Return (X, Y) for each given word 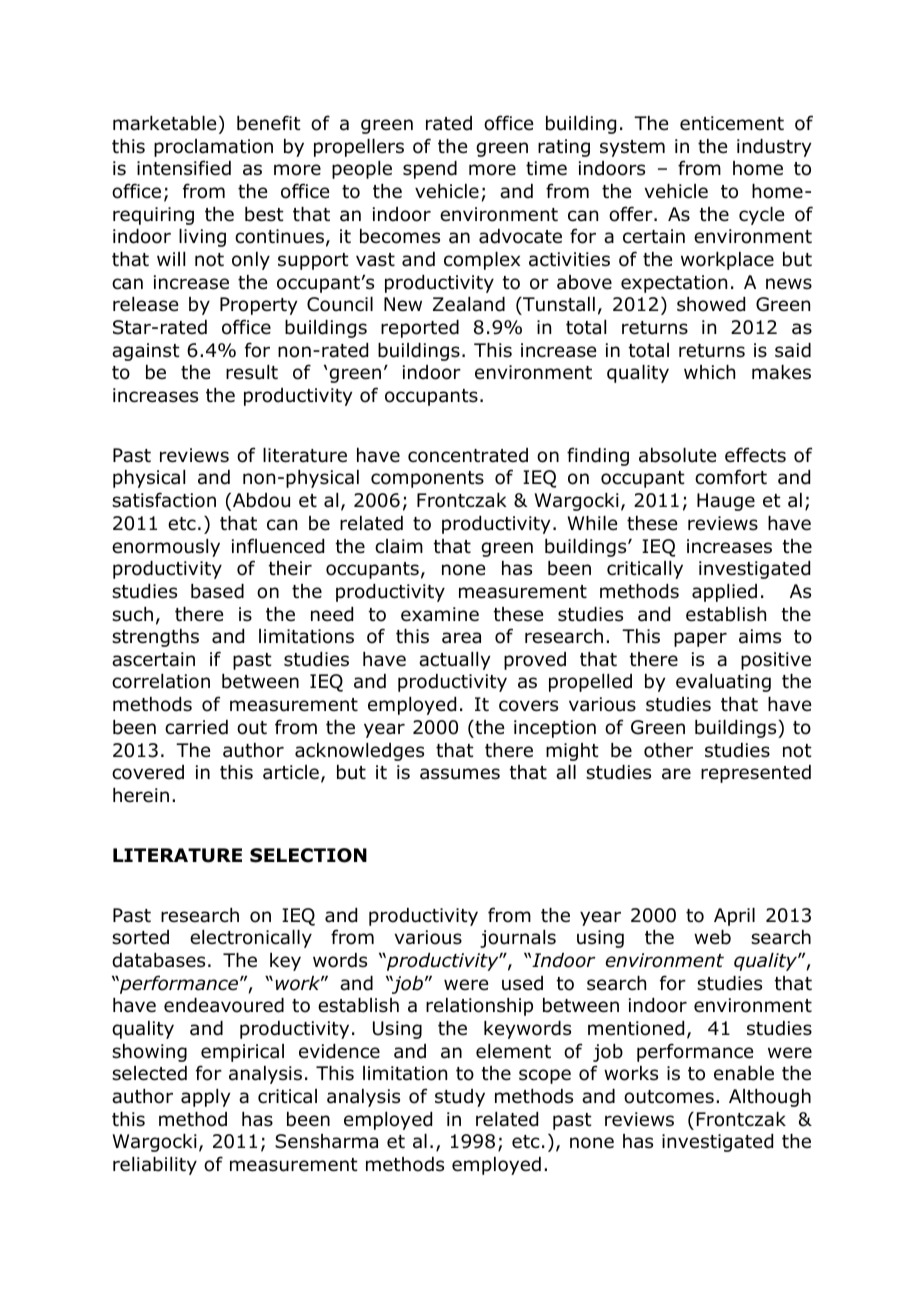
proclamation (213, 148)
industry (774, 148)
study (460, 1098)
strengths (155, 638)
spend (430, 170)
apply (205, 1098)
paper (700, 639)
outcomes (669, 1097)
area (461, 638)
